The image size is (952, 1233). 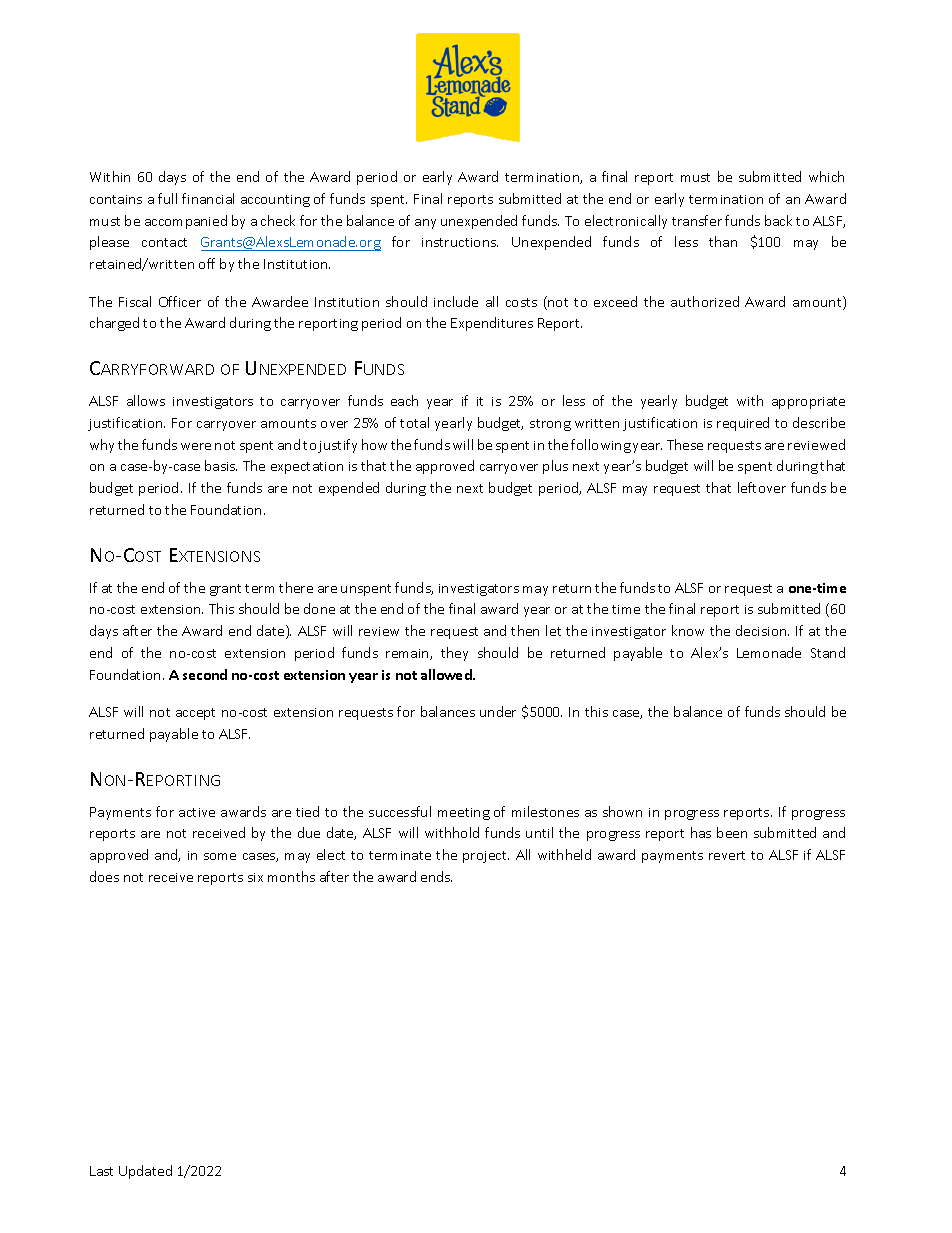 What do you see at coordinates (414, 422) in the document?
I see `total` at bounding box center [414, 422].
